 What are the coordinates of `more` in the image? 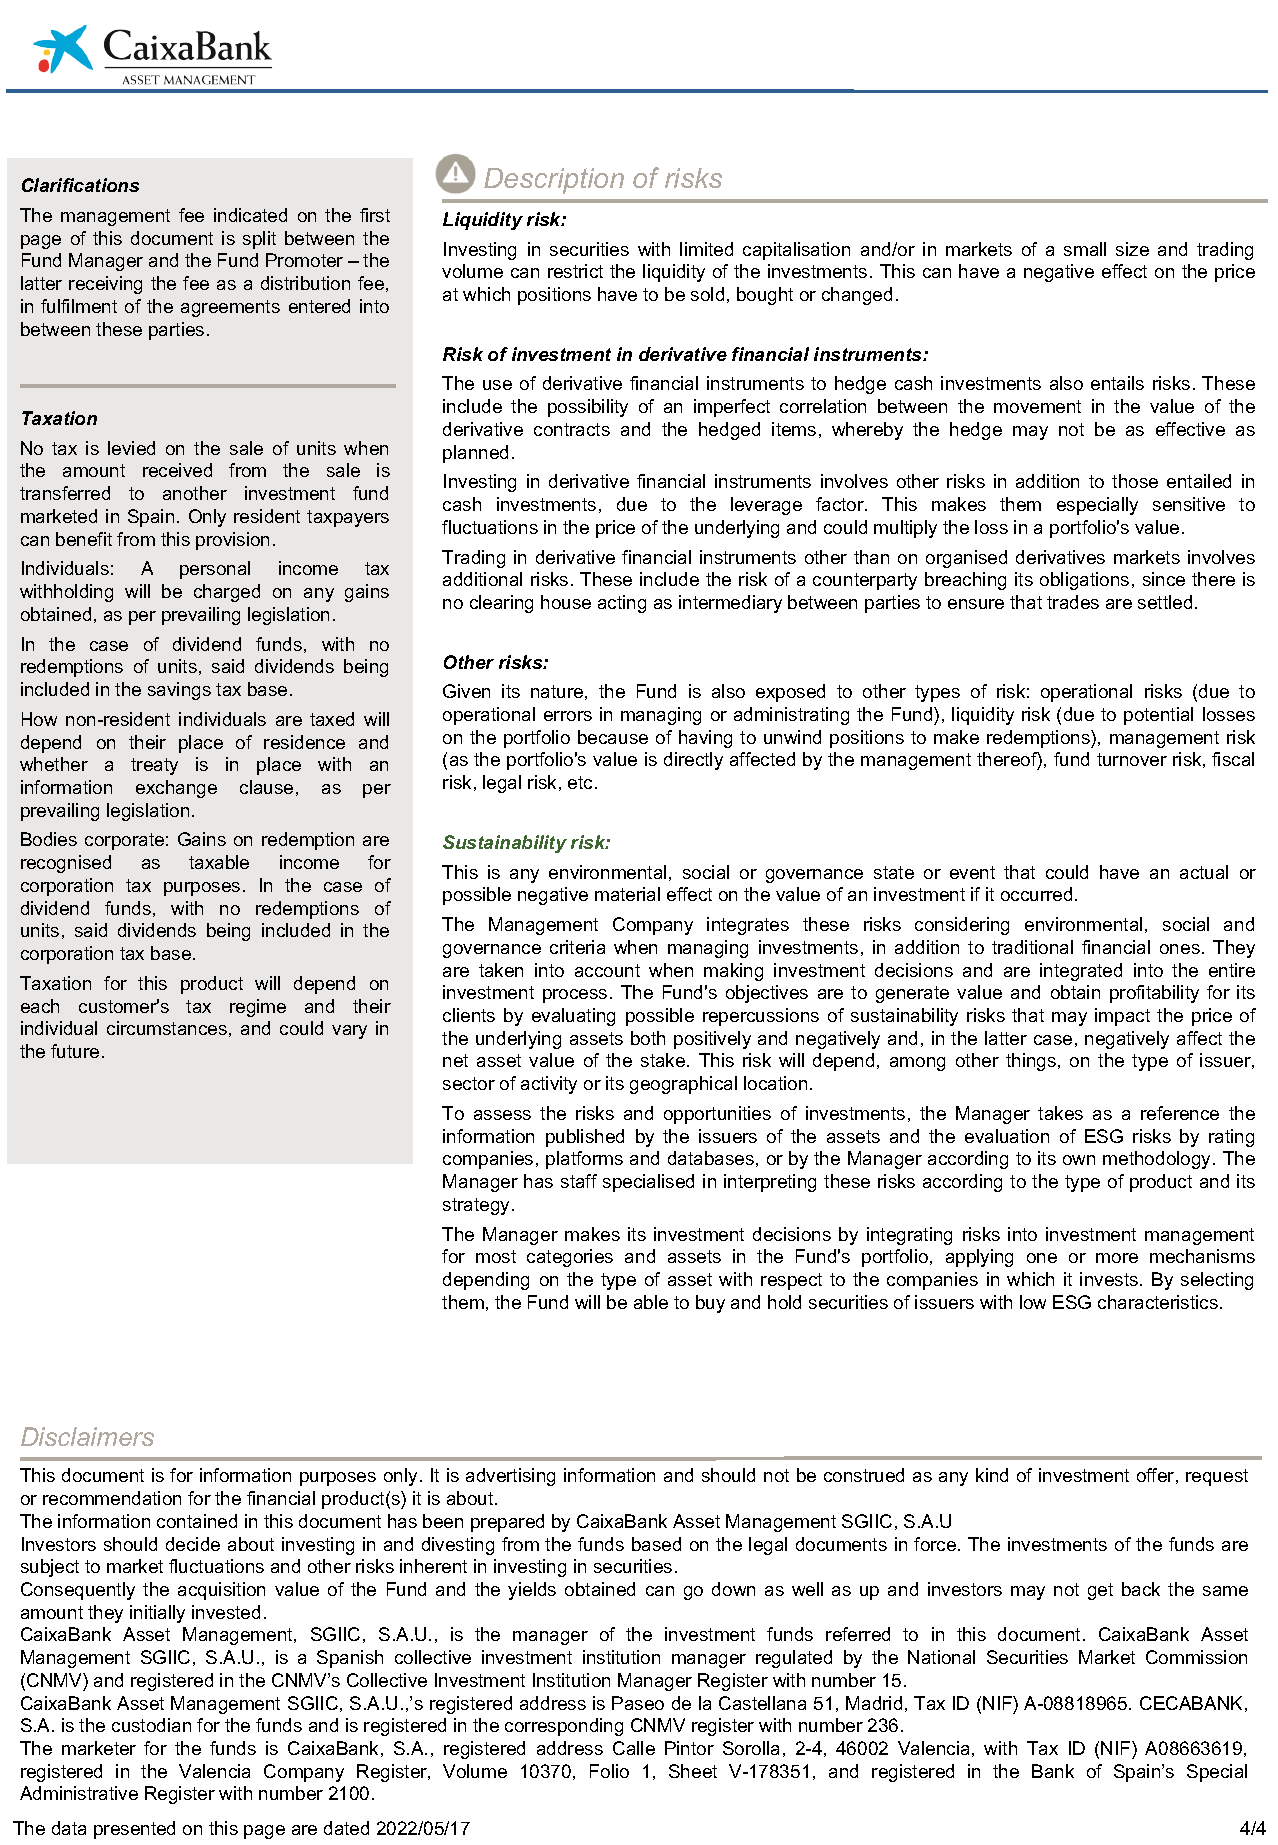 It's located at (1117, 1258).
